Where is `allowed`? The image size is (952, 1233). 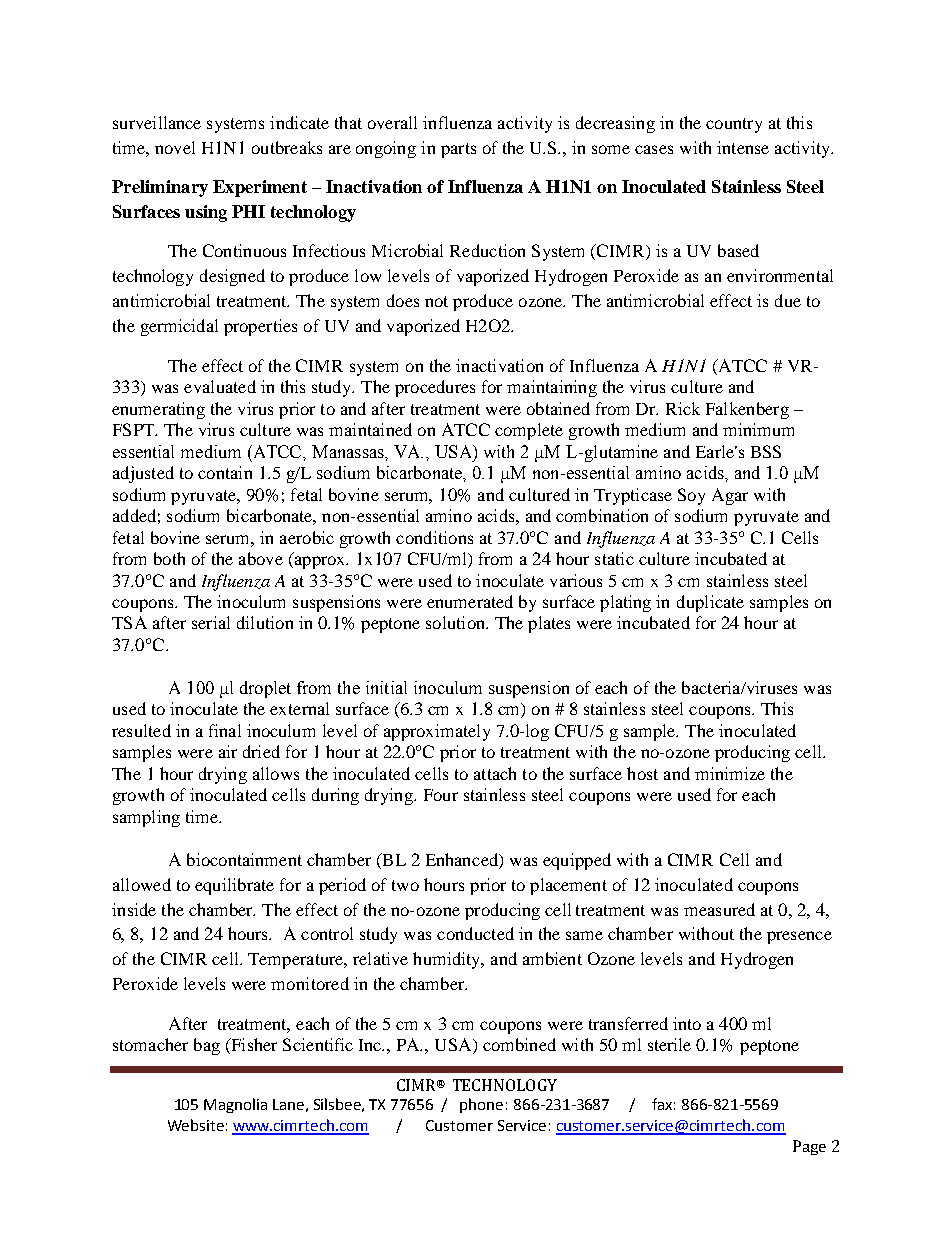 allowed is located at coordinates (142, 884).
